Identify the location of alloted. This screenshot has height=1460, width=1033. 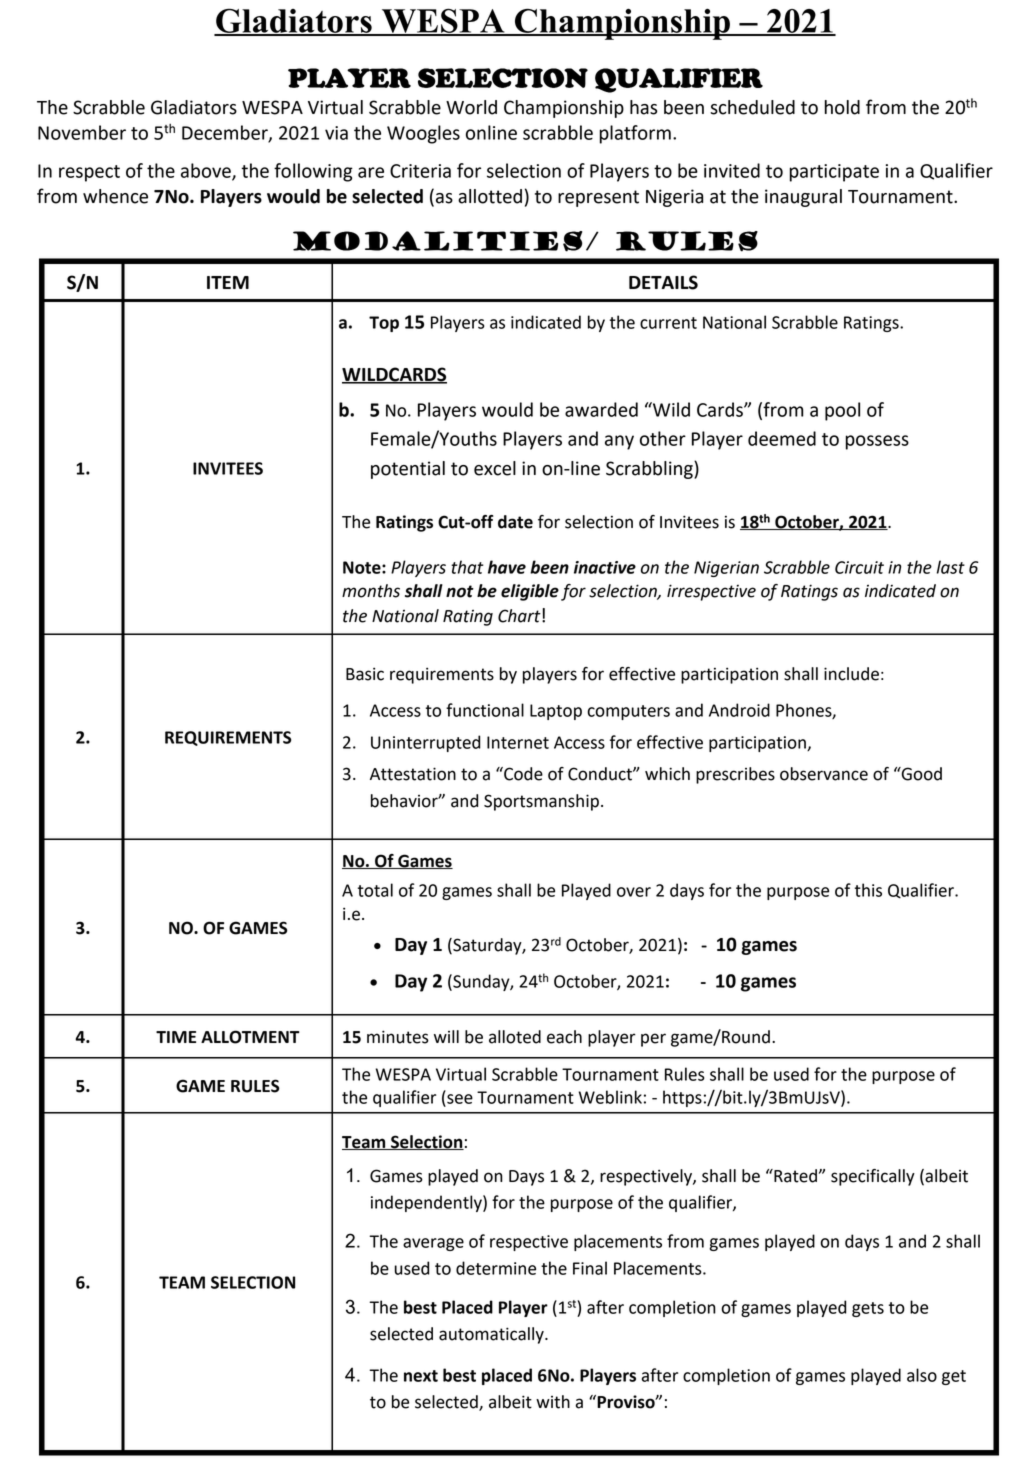
(515, 1037).
